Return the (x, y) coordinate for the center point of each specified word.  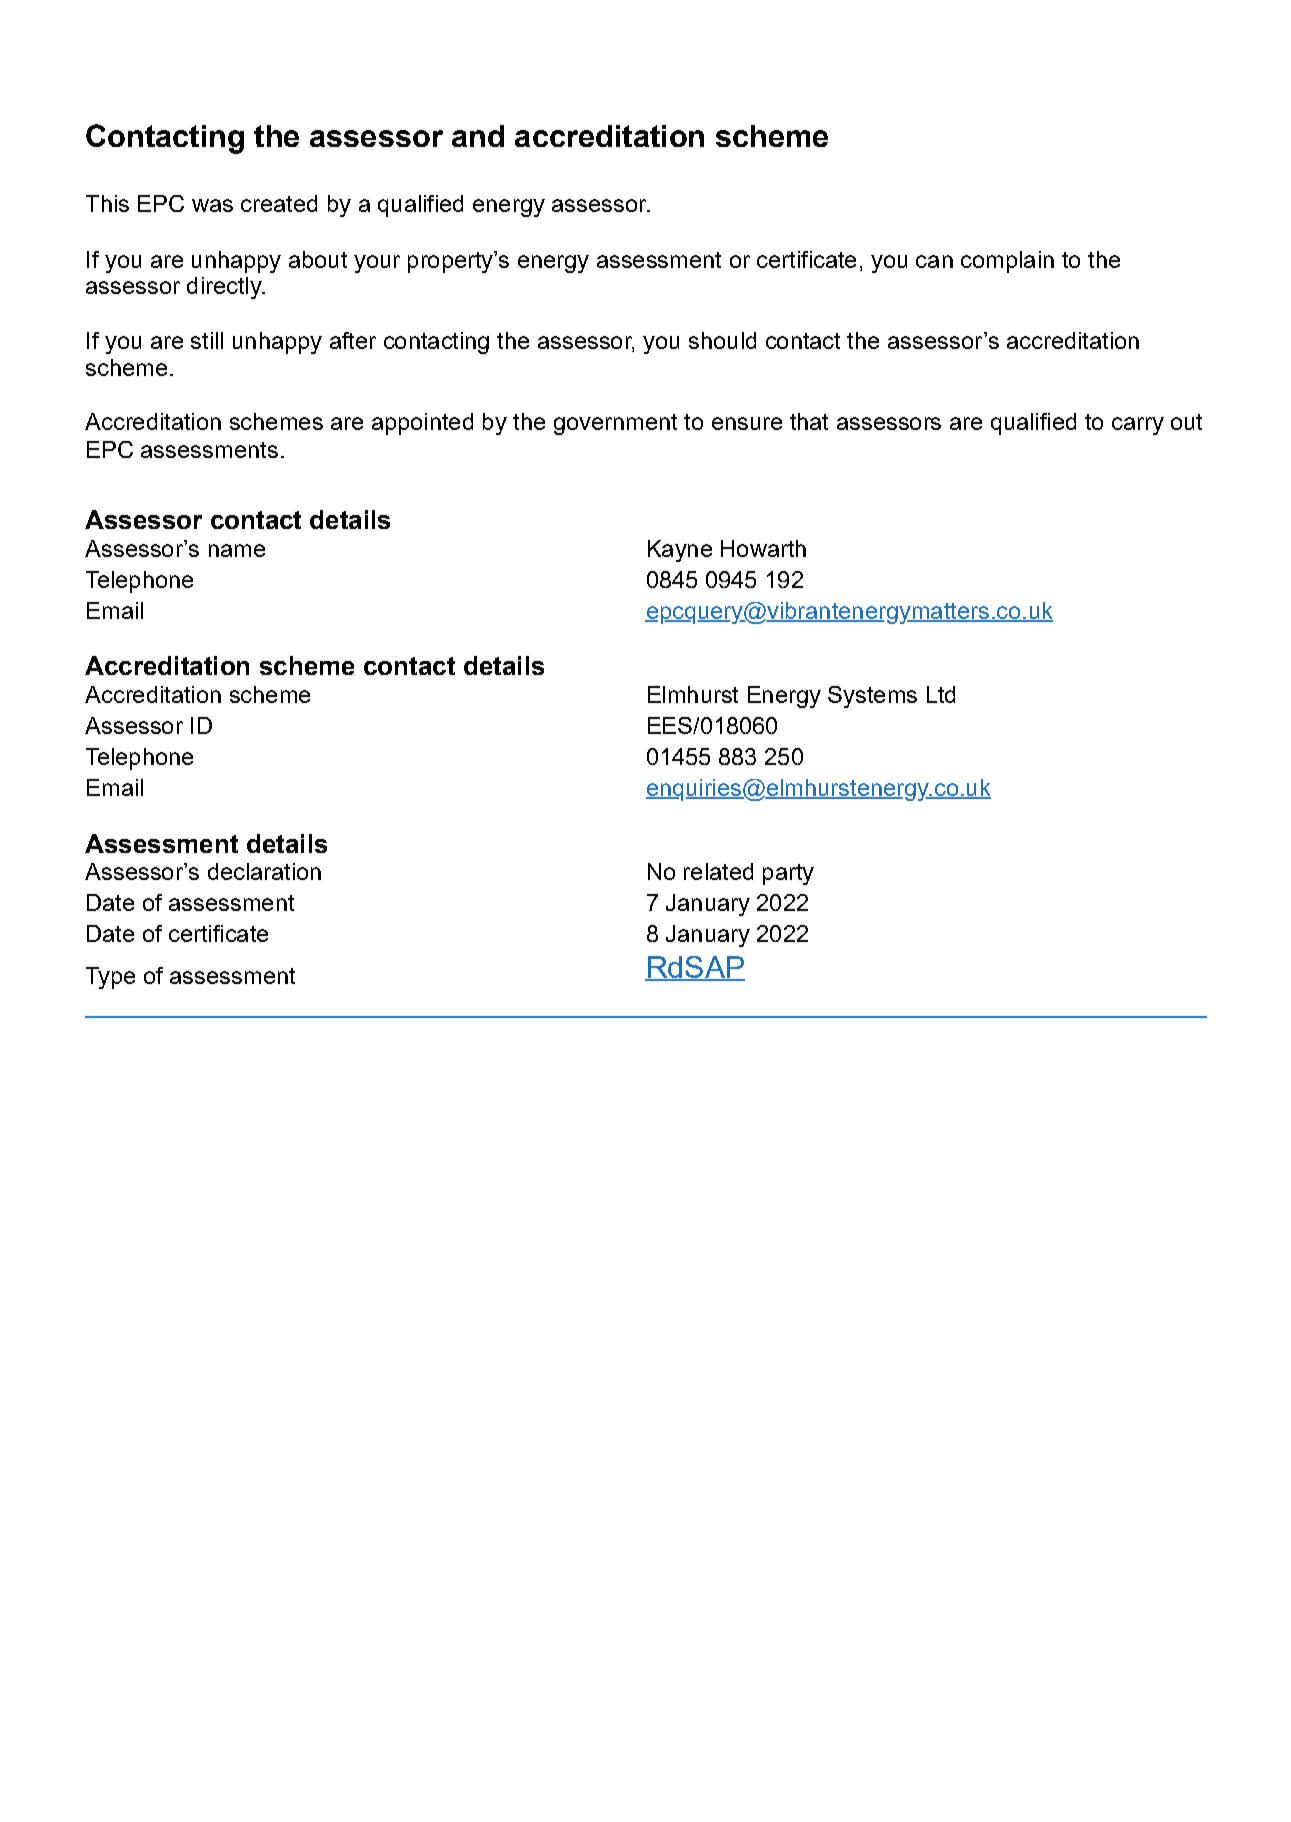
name (237, 550)
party (788, 874)
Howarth (763, 548)
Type (110, 978)
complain (1007, 262)
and (478, 136)
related (718, 871)
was (212, 205)
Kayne (680, 551)
